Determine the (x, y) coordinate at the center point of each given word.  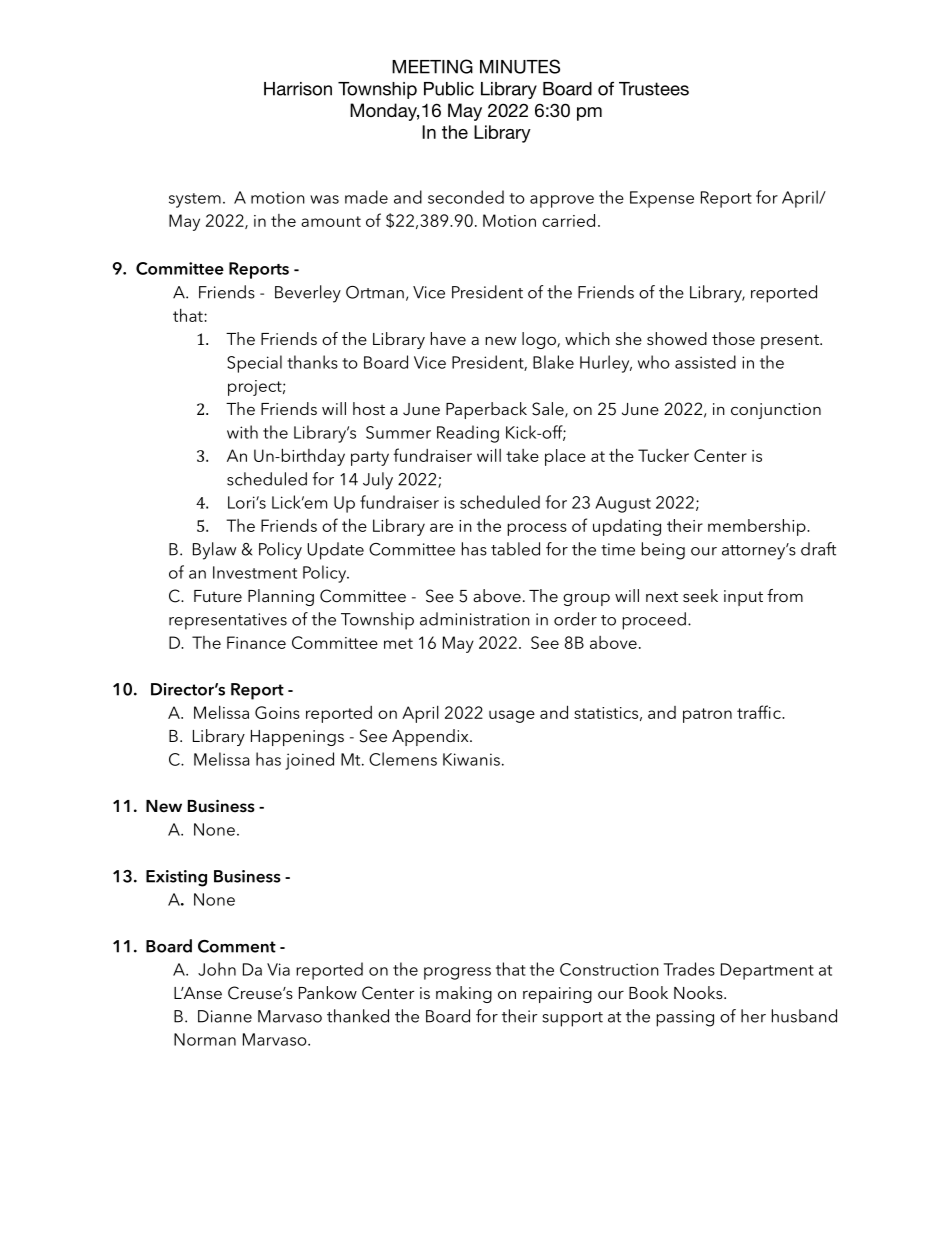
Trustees (654, 89)
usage (512, 716)
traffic (760, 712)
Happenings (297, 738)
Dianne (225, 1016)
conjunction (776, 411)
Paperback (486, 410)
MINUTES (520, 66)
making (464, 994)
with (242, 432)
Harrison (298, 89)
